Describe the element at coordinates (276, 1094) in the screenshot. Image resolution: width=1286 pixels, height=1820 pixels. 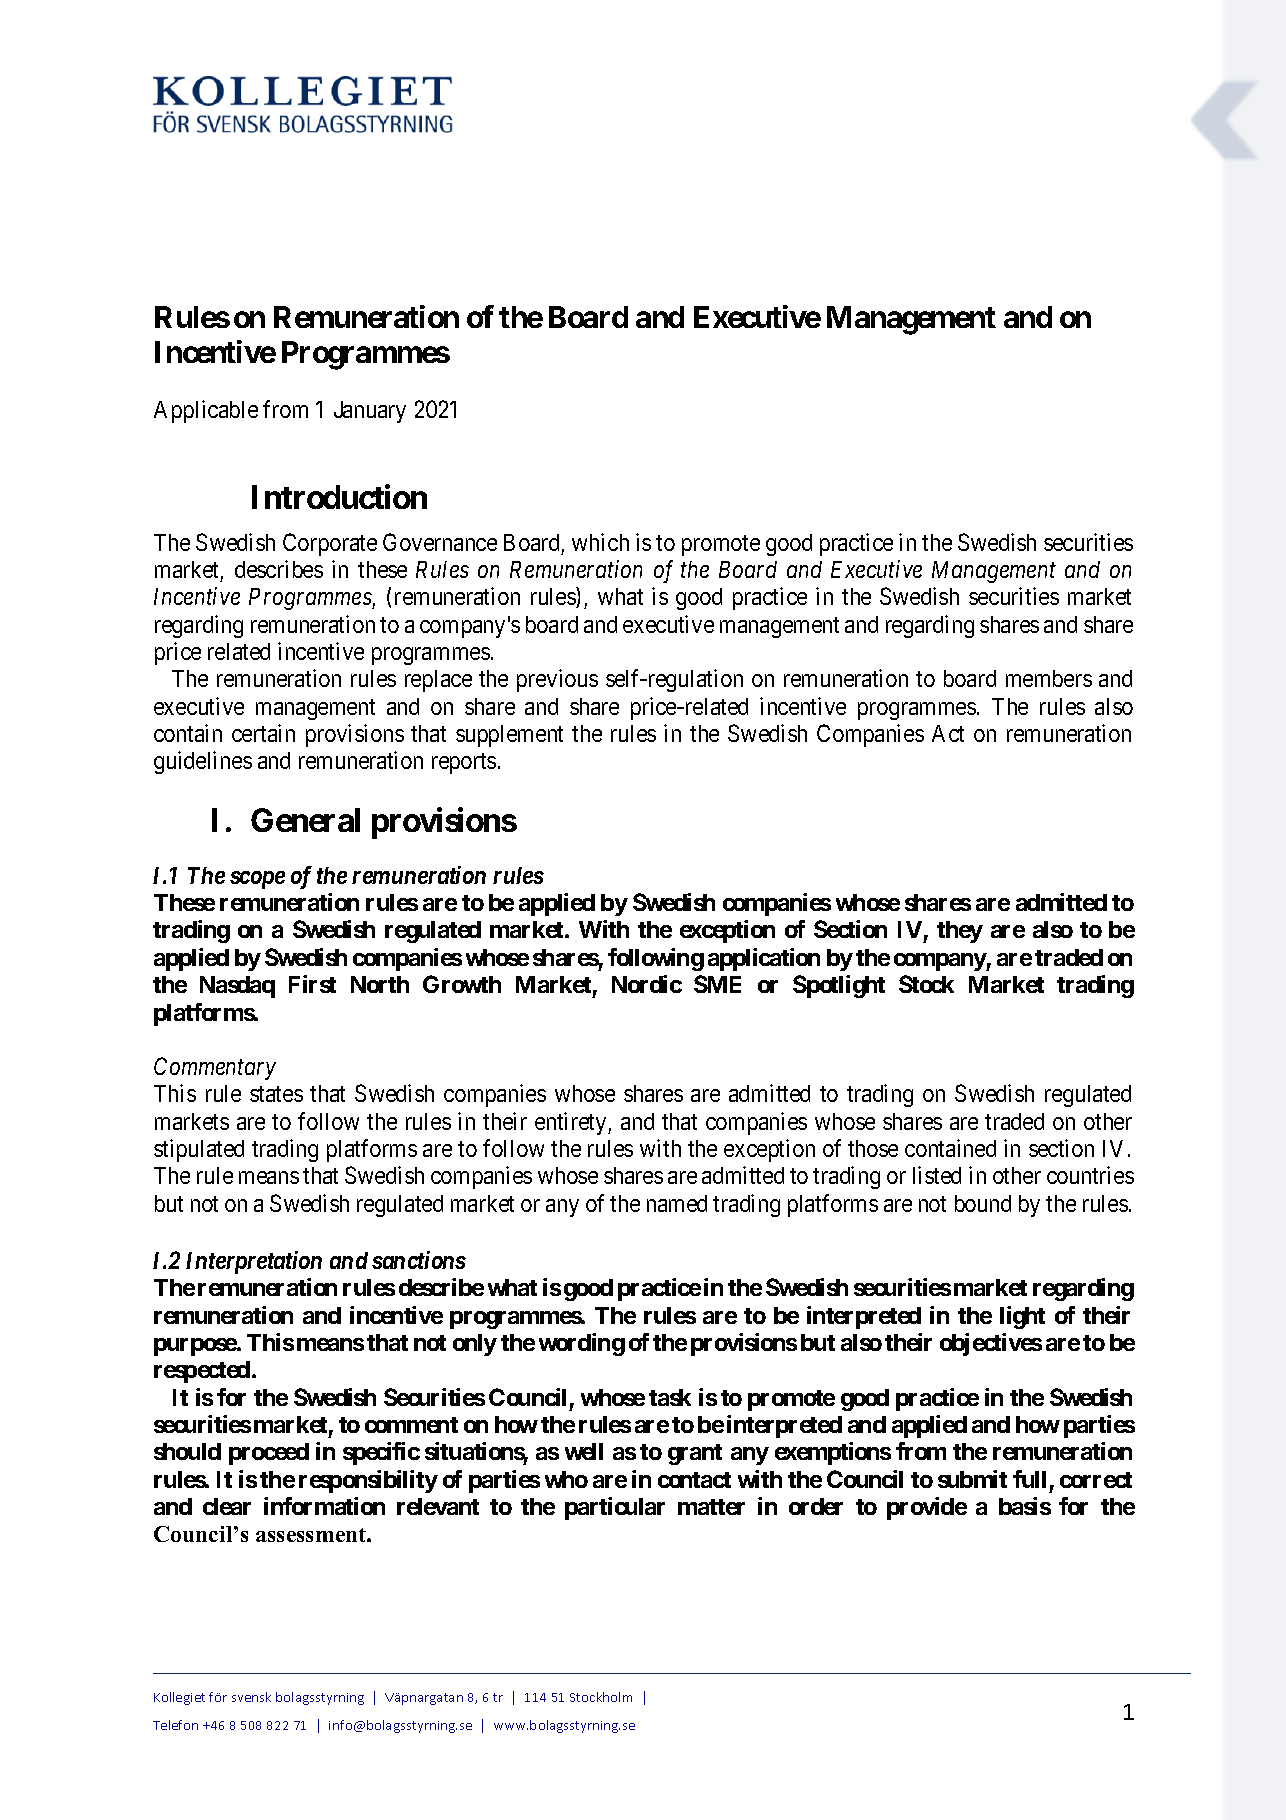
I see `states` at that location.
